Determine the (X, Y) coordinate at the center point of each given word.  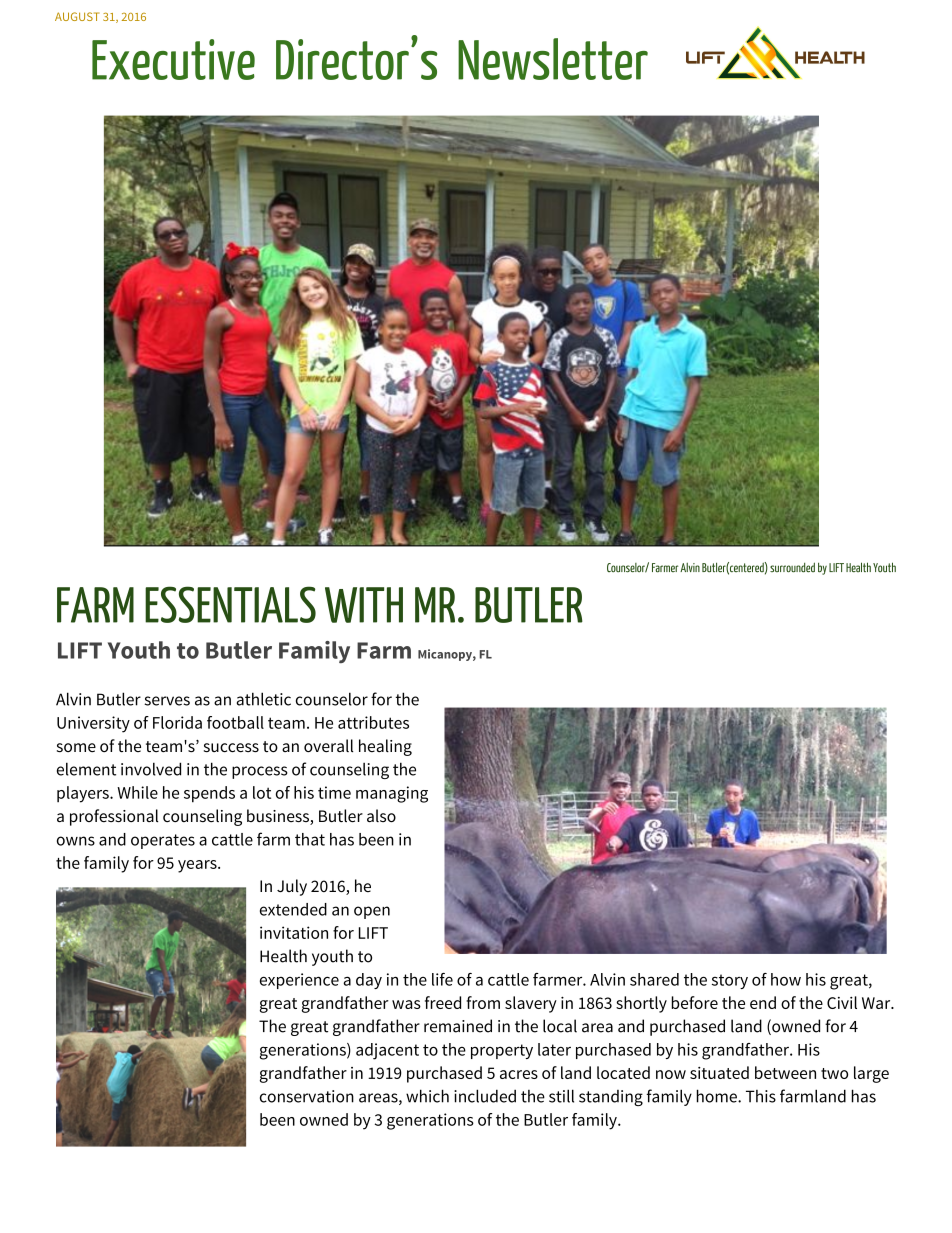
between (785, 1072)
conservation (307, 1096)
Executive (173, 59)
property (502, 1051)
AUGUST (77, 16)
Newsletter (553, 59)
